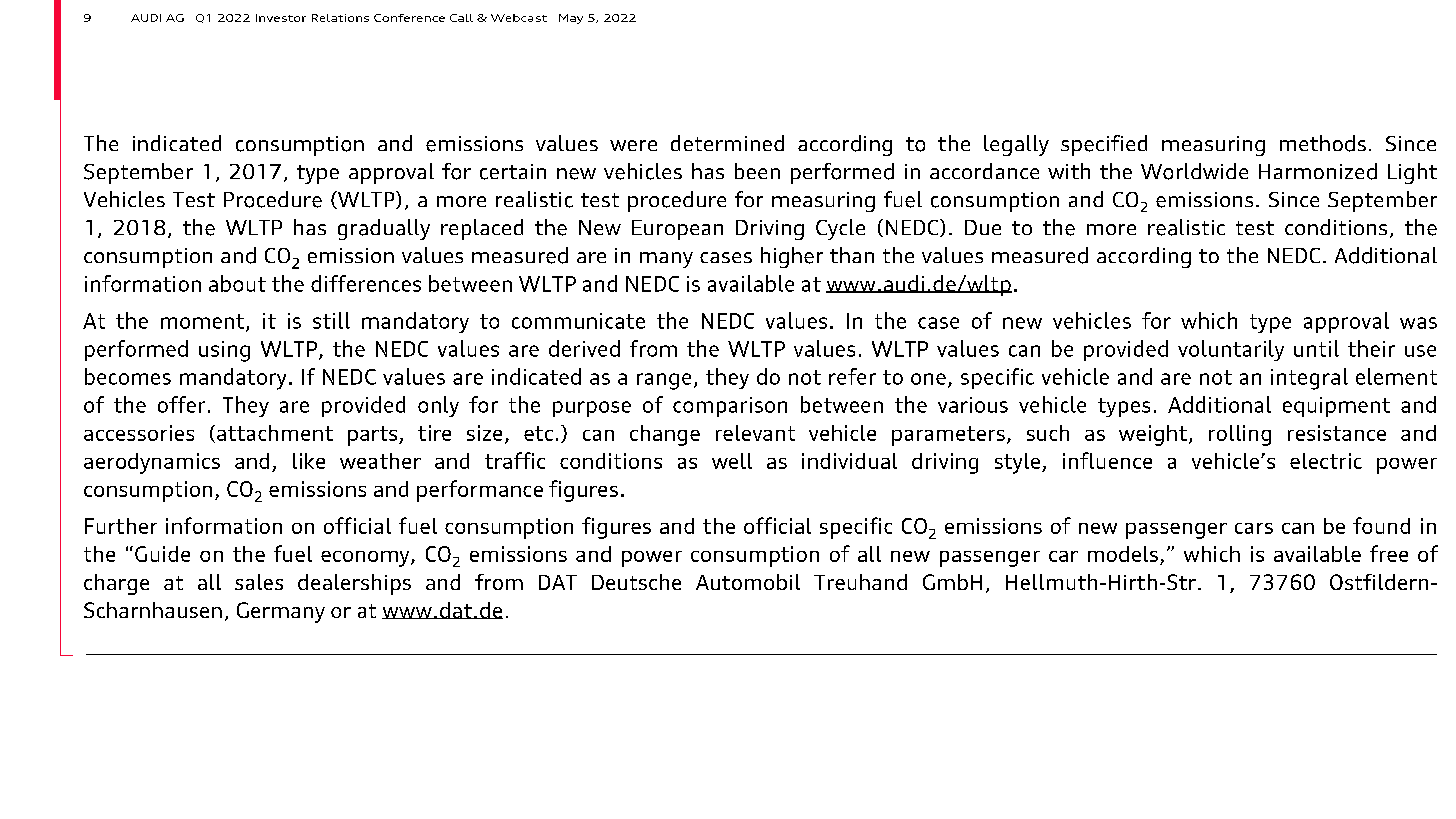  I want to click on sales, so click(259, 582).
